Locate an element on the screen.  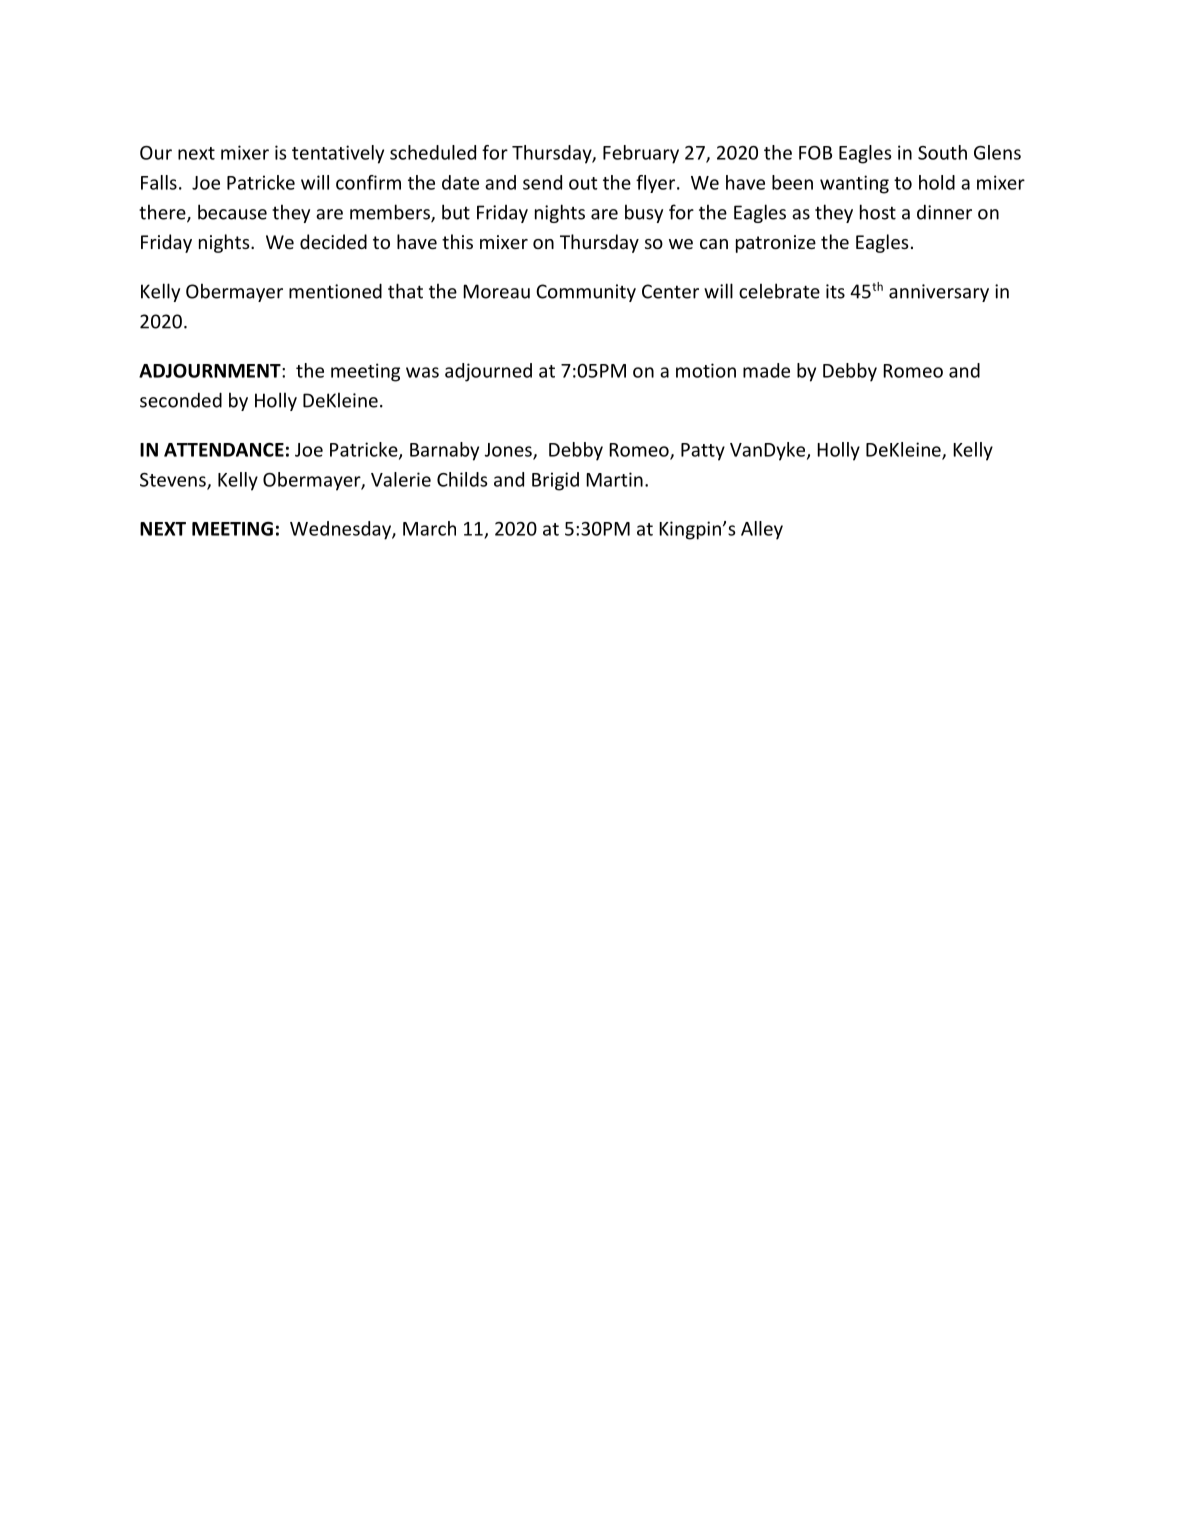
decided is located at coordinates (333, 241).
